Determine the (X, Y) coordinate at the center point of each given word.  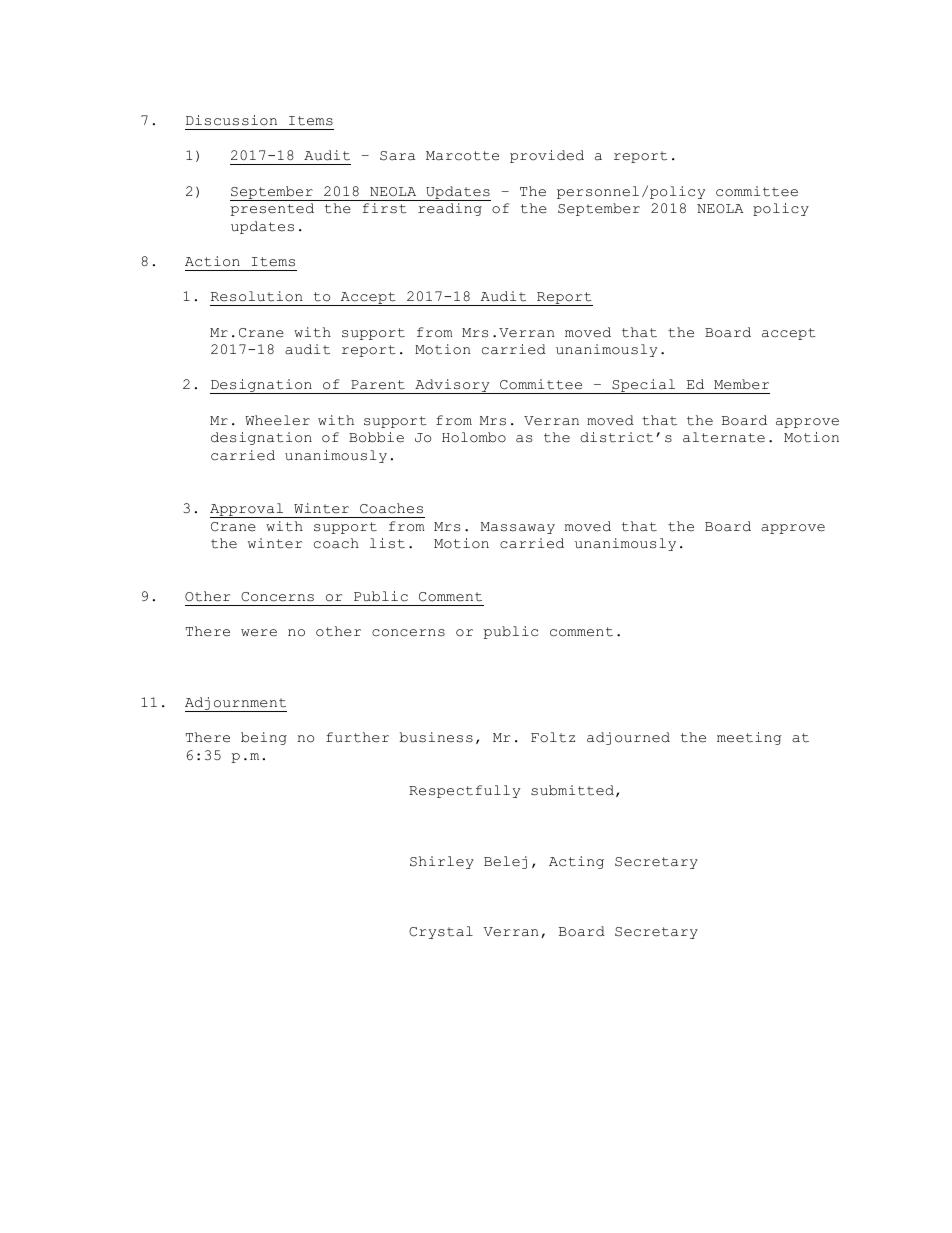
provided (547, 156)
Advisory (452, 386)
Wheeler (277, 420)
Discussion (231, 120)
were (259, 633)
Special (644, 386)
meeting (749, 738)
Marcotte (462, 156)
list (387, 543)
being (264, 738)
